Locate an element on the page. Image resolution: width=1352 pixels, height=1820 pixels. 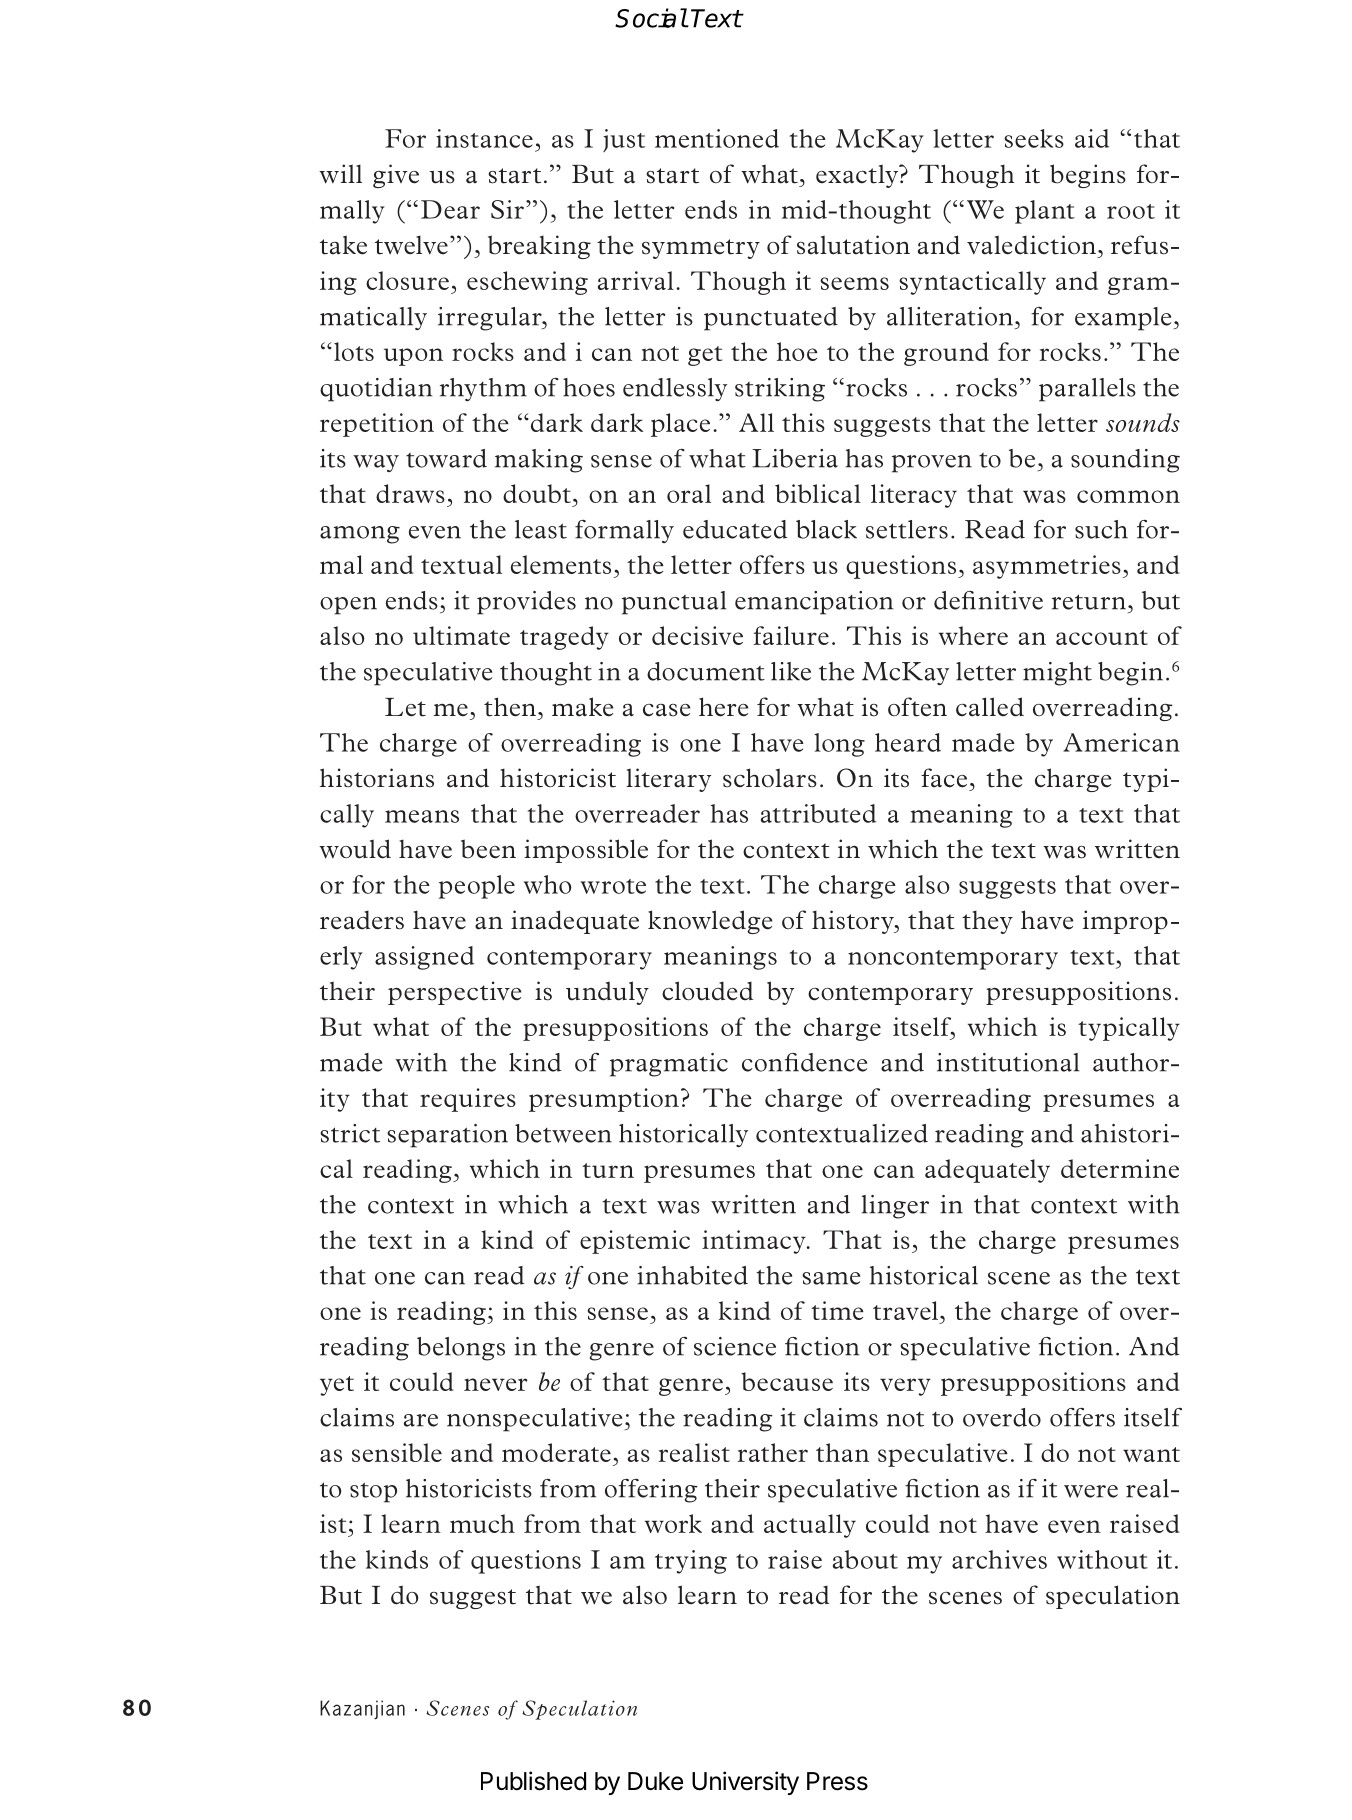
ultimate is located at coordinates (461, 635).
